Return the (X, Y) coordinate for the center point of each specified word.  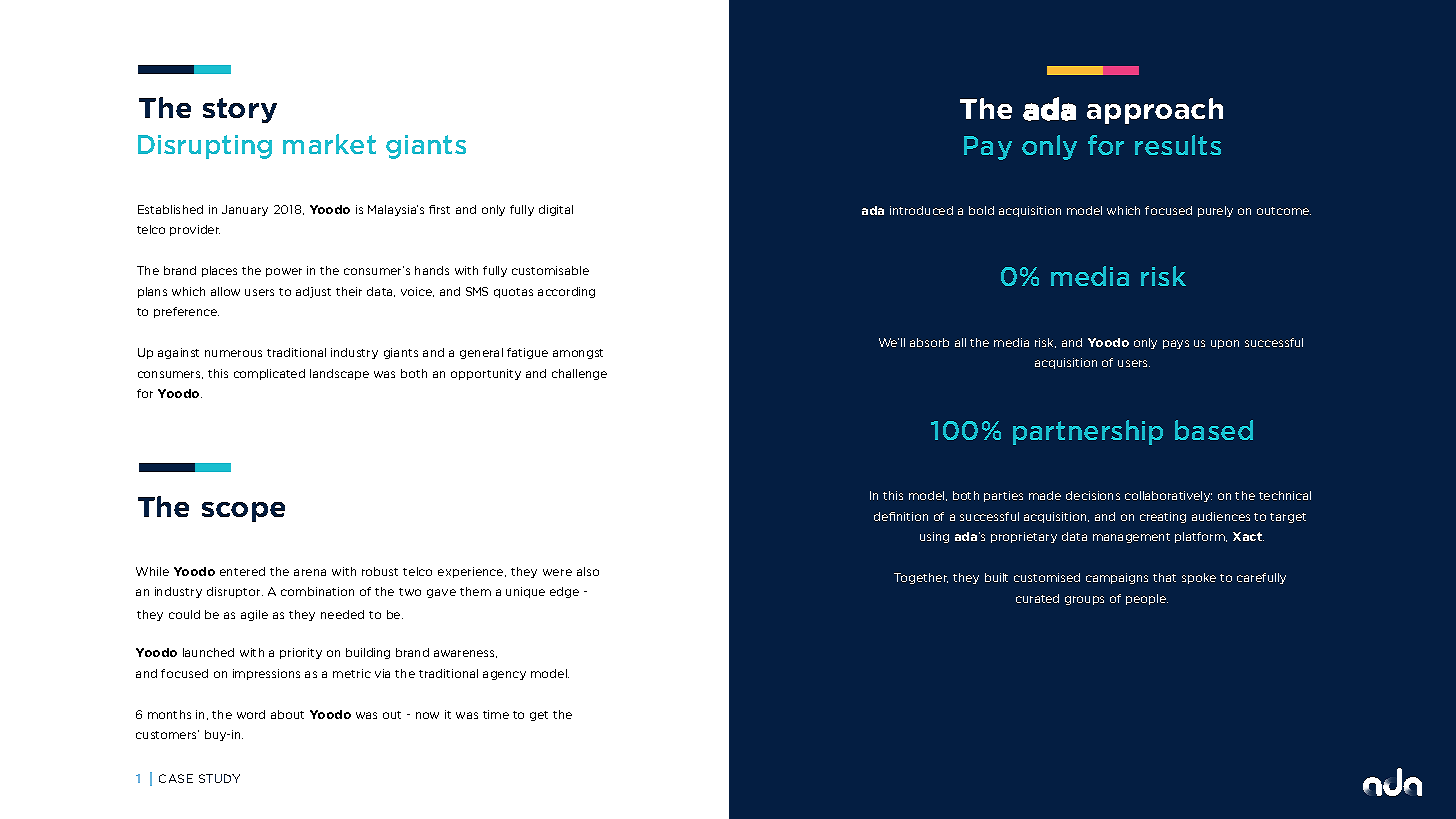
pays (1176, 344)
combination (317, 591)
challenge (579, 374)
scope (243, 512)
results (1178, 145)
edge (564, 592)
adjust (313, 292)
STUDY (219, 778)
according (566, 292)
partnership (1088, 432)
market (329, 144)
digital (556, 210)
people (1147, 599)
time (496, 714)
